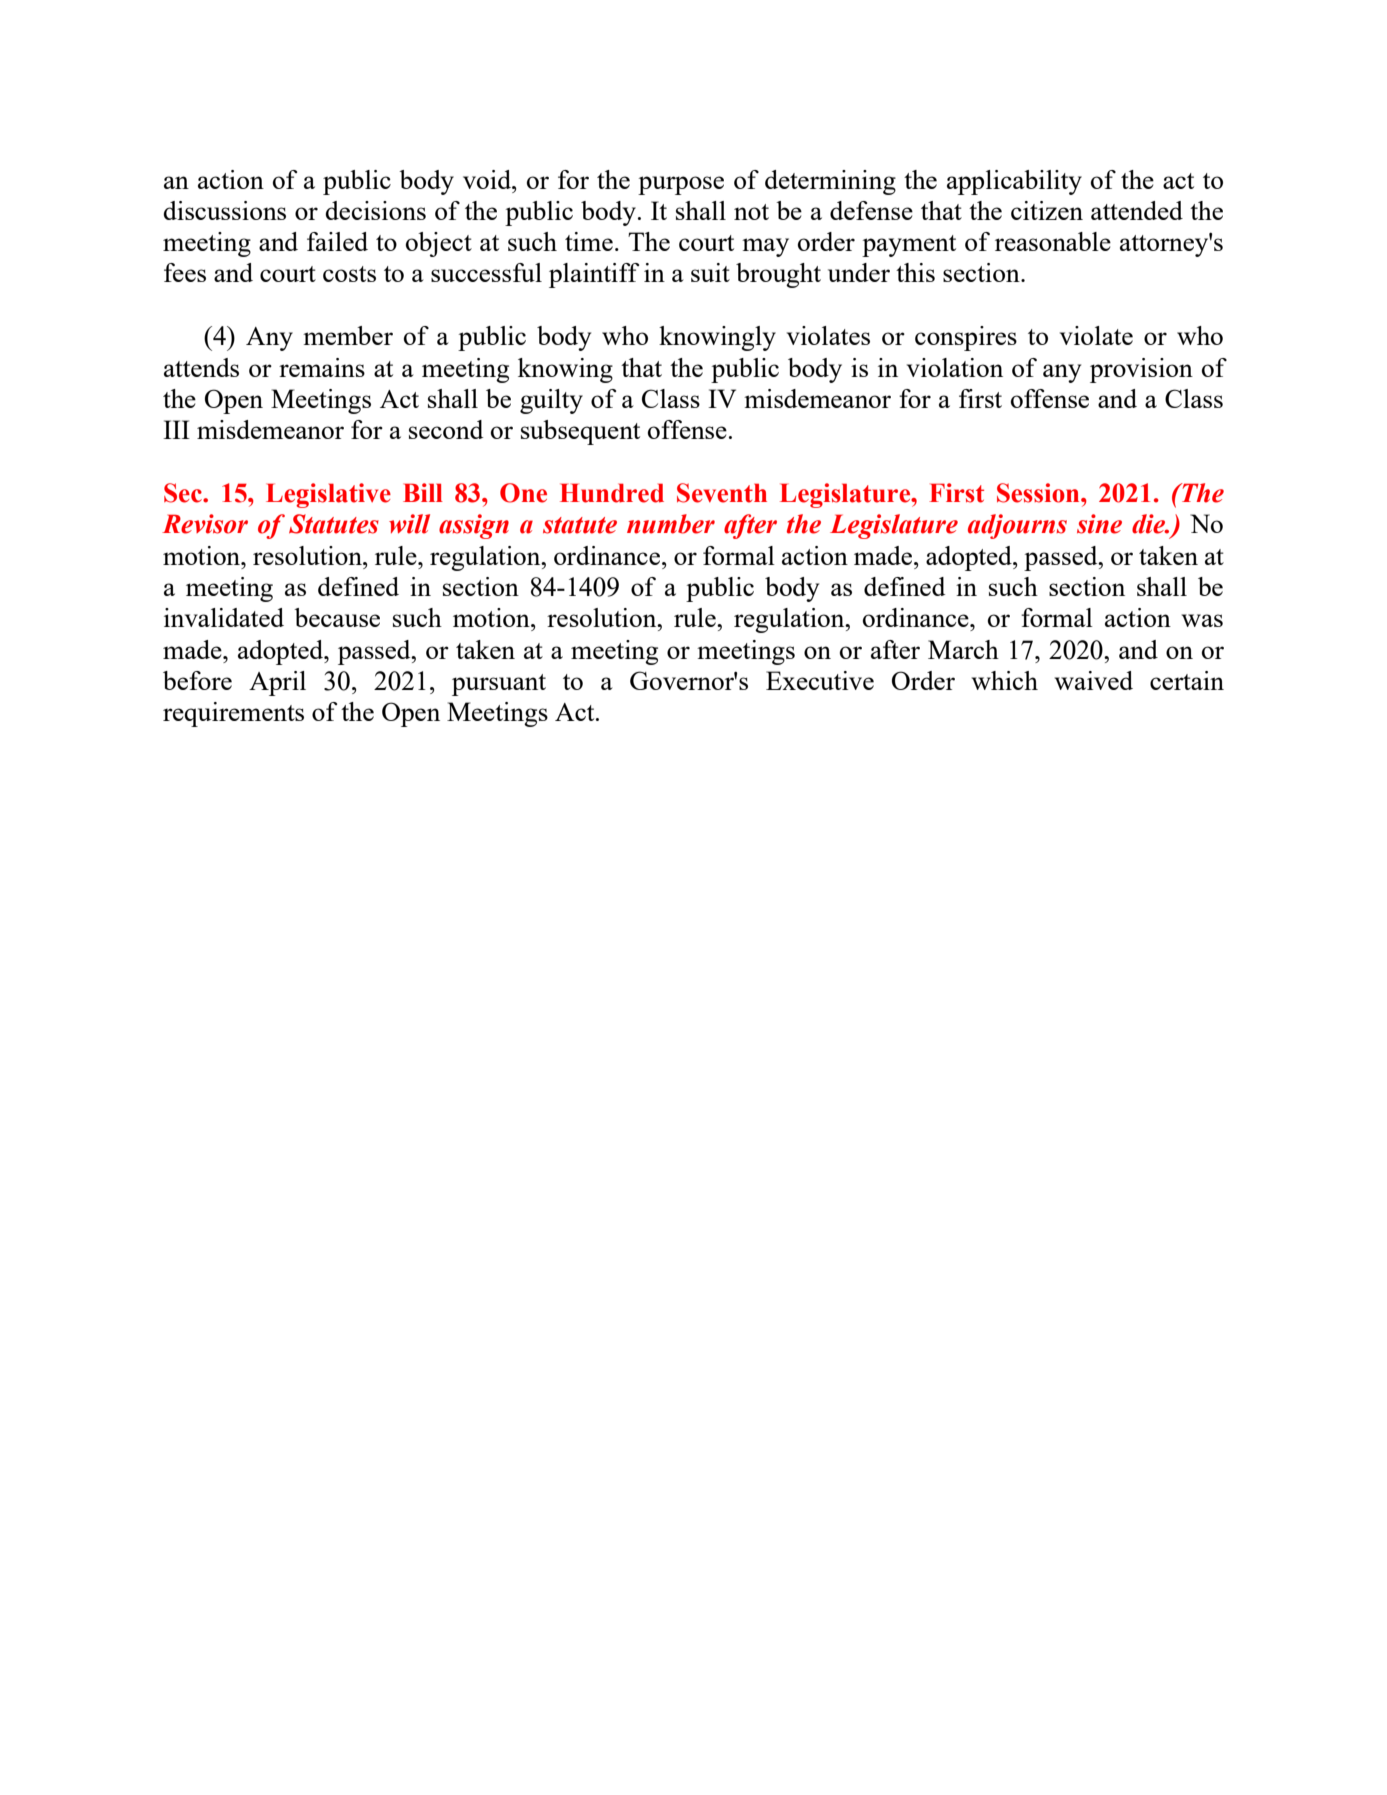 The height and width of the image is (1795, 1387). I want to click on Executive, so click(820, 680).
